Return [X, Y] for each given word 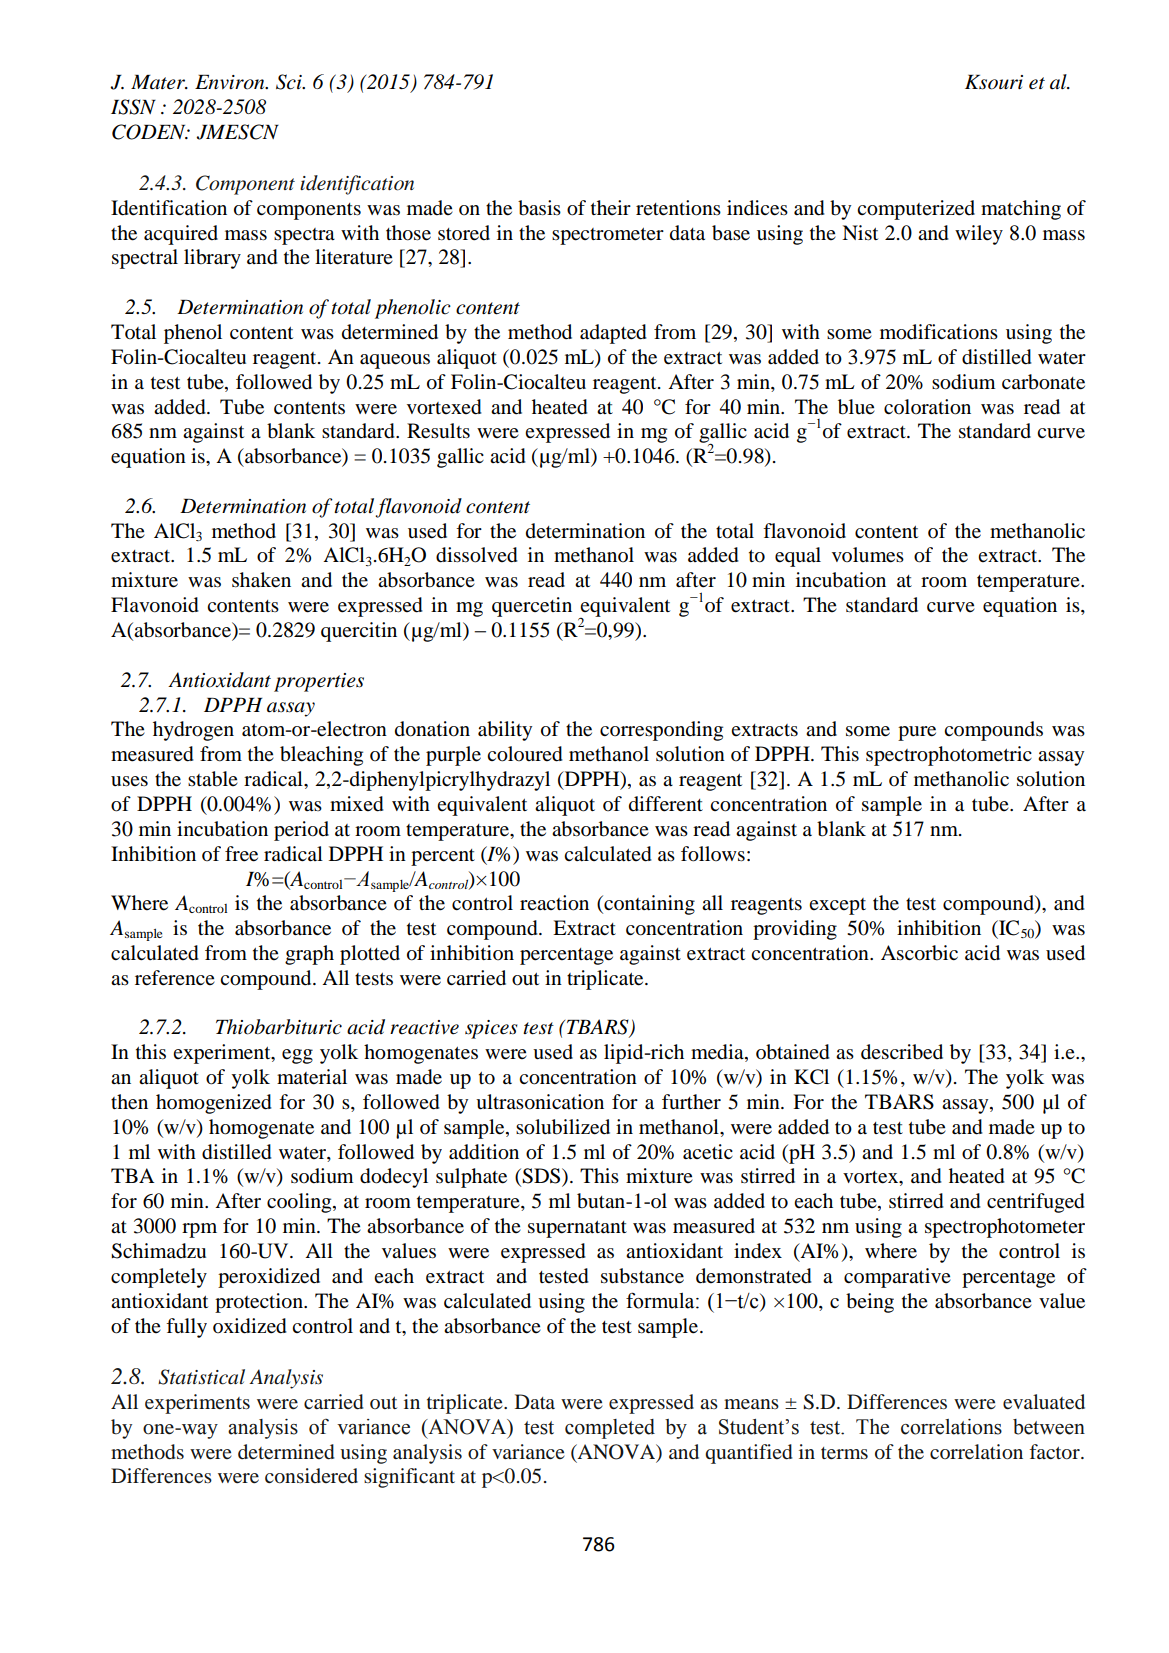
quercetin [532, 607]
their [611, 207]
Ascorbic [919, 953]
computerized [916, 210]
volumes [868, 555]
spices [491, 1029]
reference [175, 978]
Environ [231, 82]
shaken [261, 580]
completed [610, 1429]
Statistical [201, 1377]
